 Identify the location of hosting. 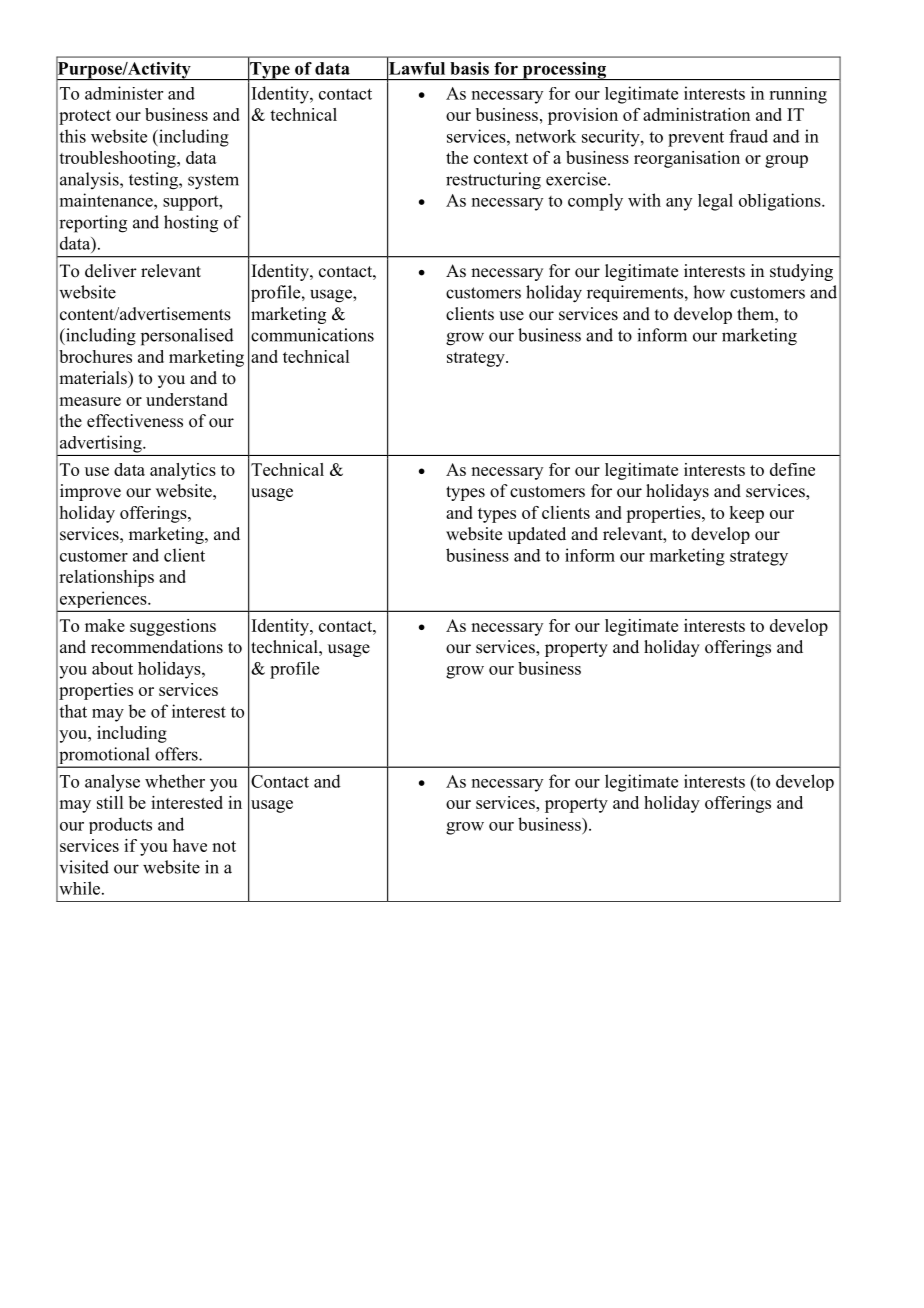
(191, 224).
